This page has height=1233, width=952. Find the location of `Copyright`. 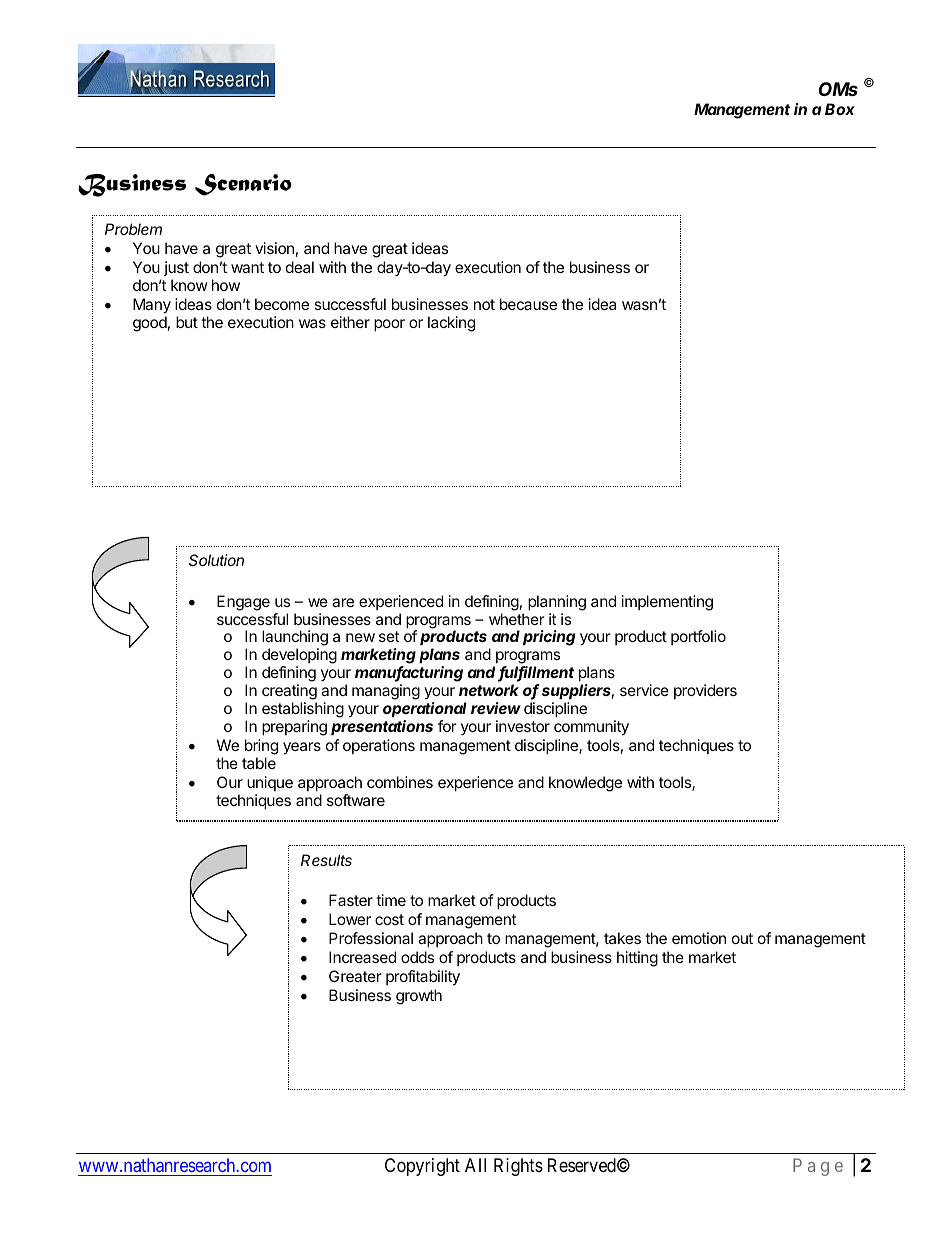

Copyright is located at coordinates (422, 1167).
